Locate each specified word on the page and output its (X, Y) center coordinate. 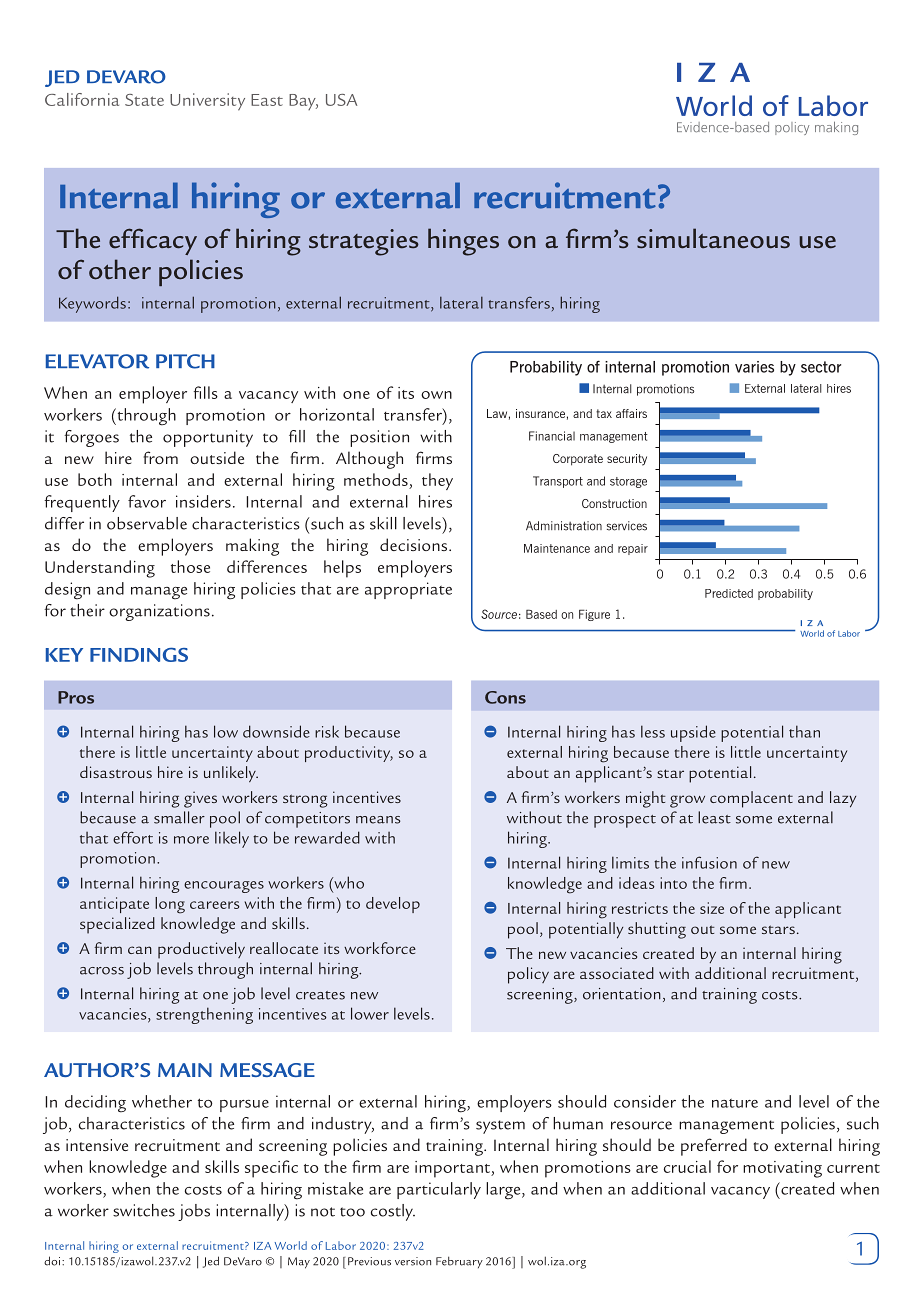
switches (144, 1210)
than (804, 731)
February (459, 1262)
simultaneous (713, 238)
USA (341, 100)
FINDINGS (139, 654)
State (144, 100)
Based (541, 614)
